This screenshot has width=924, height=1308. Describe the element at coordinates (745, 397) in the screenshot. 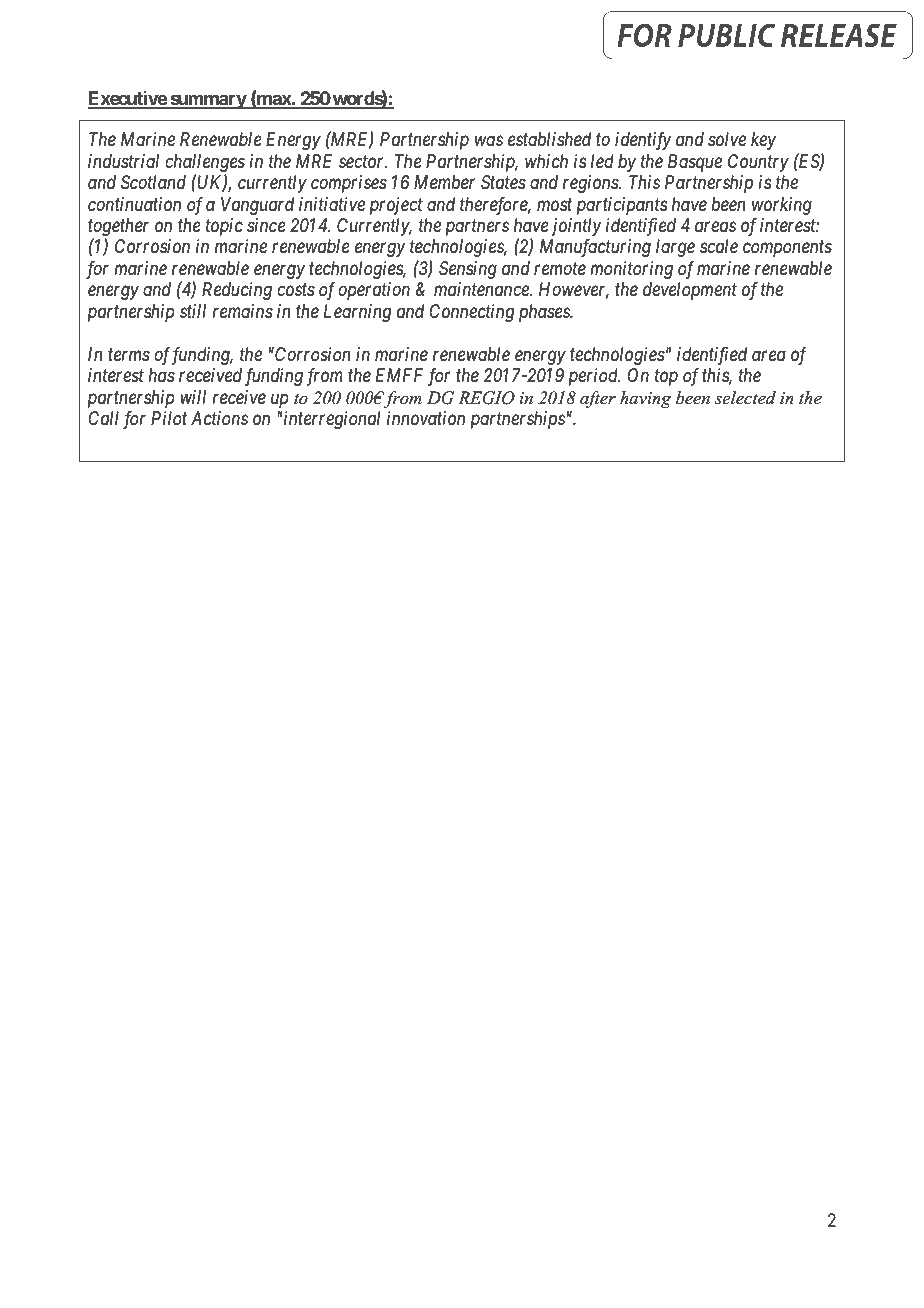

I see `selected` at that location.
